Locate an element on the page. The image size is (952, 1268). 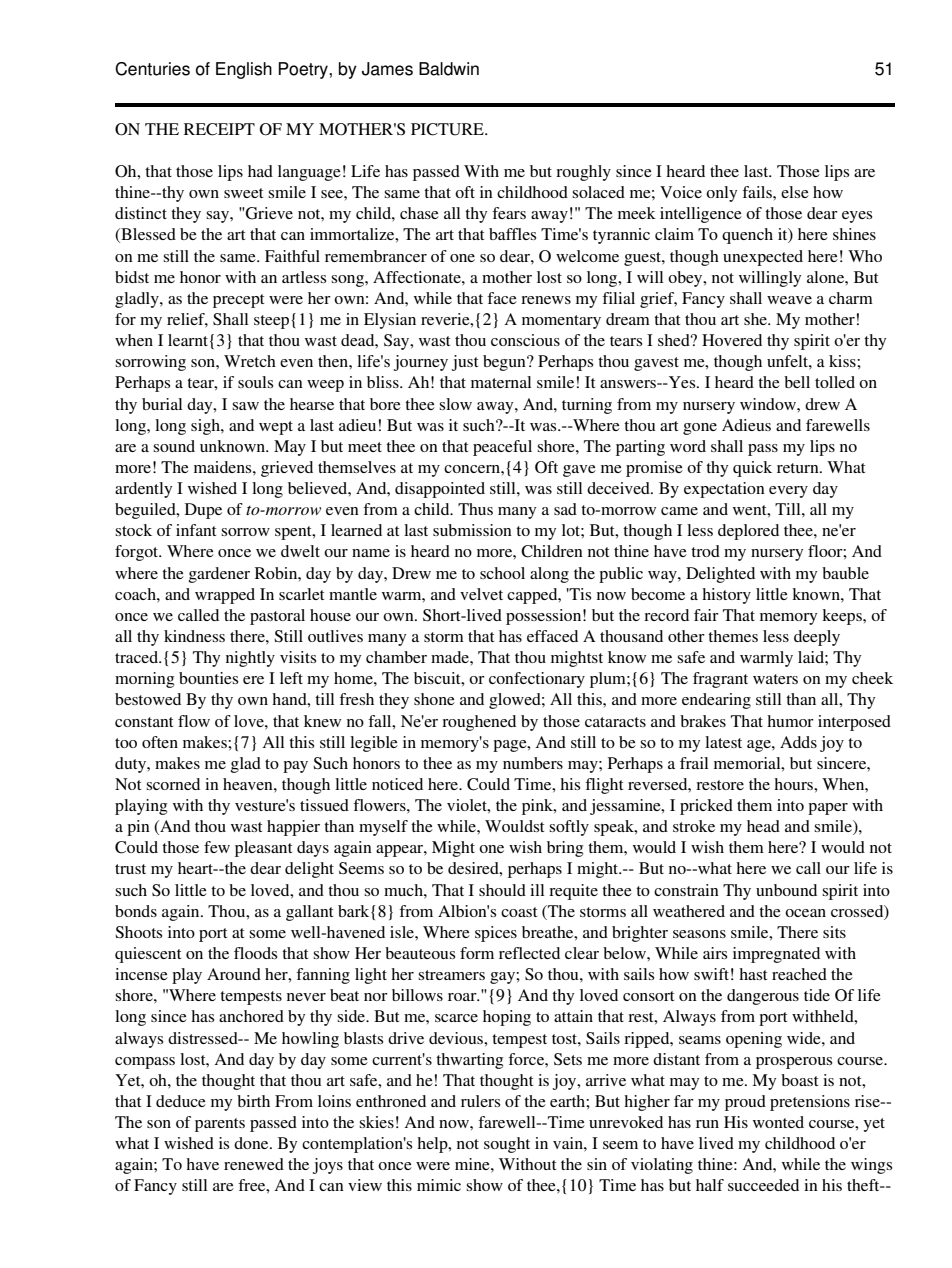
sought is located at coordinates (507, 1145).
